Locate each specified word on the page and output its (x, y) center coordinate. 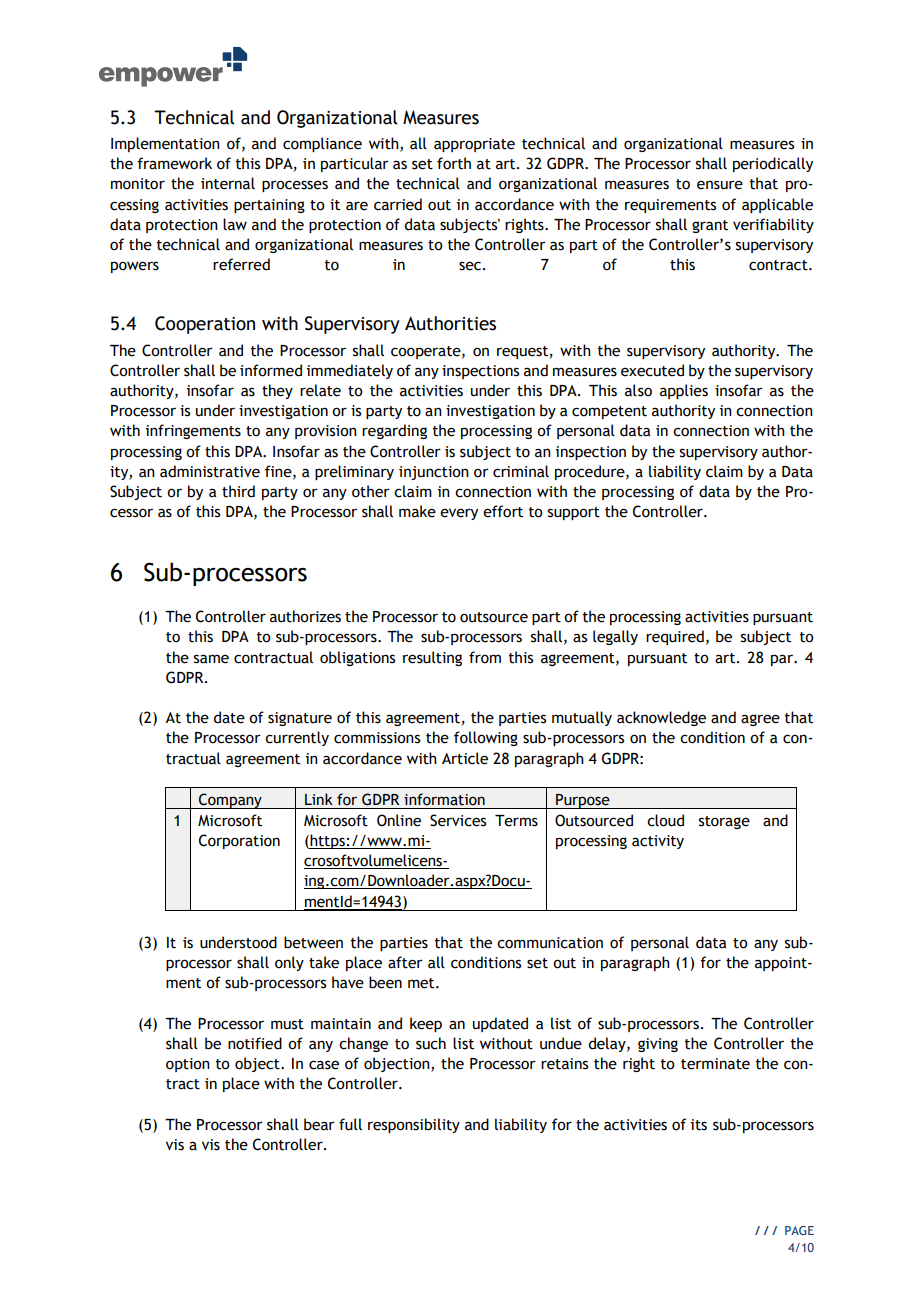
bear (319, 1124)
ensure (720, 185)
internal (228, 183)
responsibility (414, 1125)
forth (454, 163)
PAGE (799, 1230)
